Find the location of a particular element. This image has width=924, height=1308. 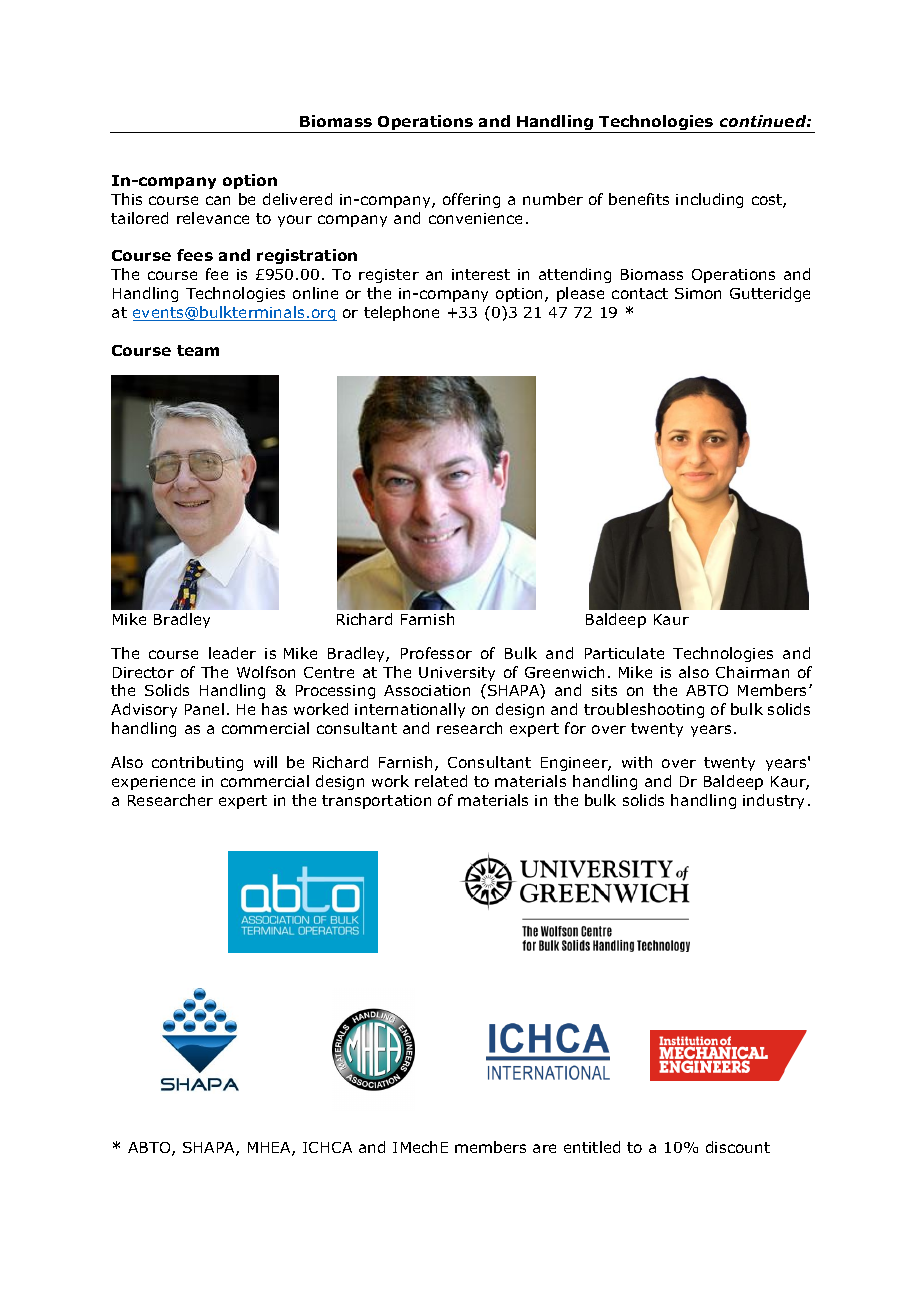

including is located at coordinates (709, 200).
